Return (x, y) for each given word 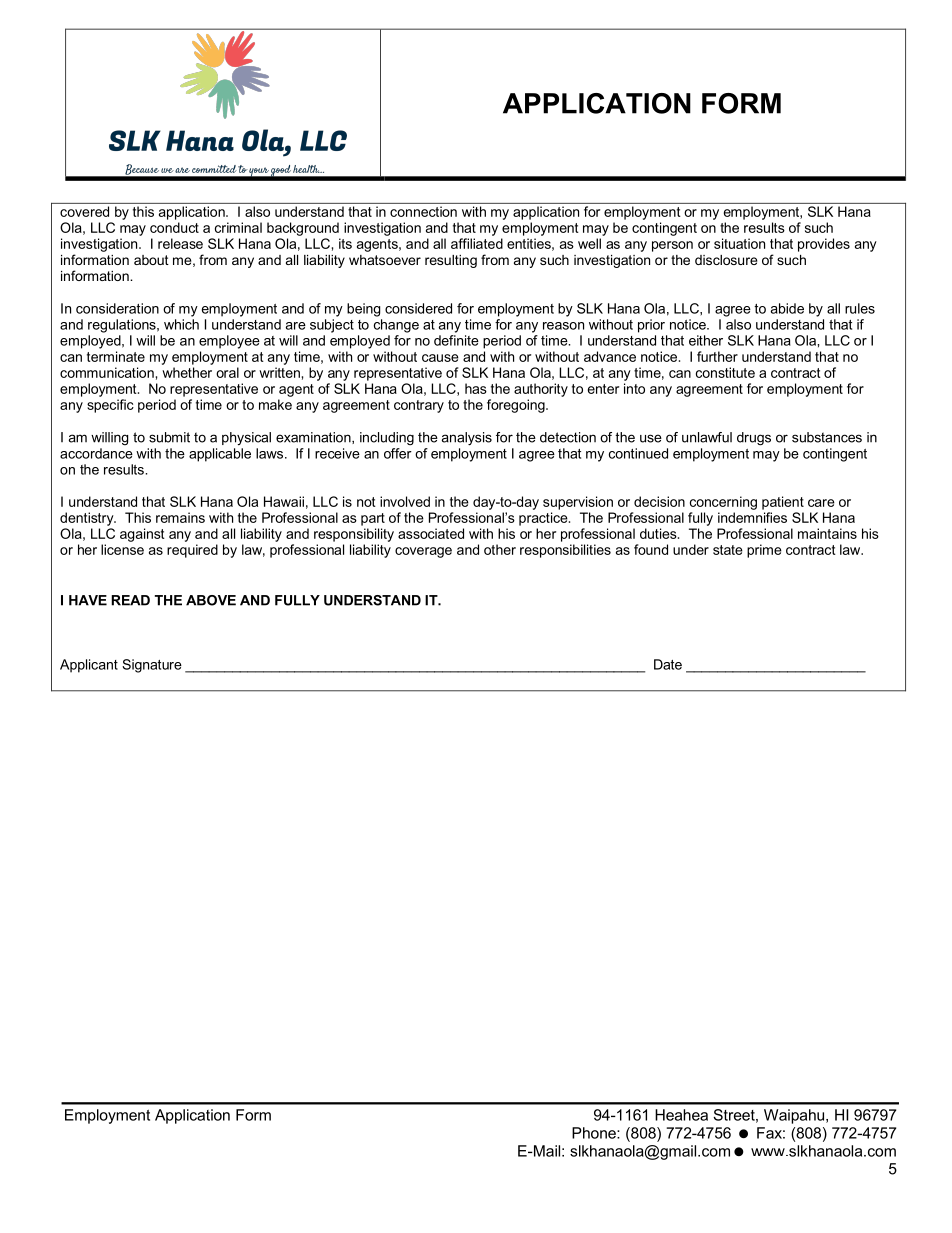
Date (668, 664)
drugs (754, 439)
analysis (467, 439)
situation (739, 243)
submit (169, 437)
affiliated (477, 243)
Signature (152, 666)
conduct (174, 227)
